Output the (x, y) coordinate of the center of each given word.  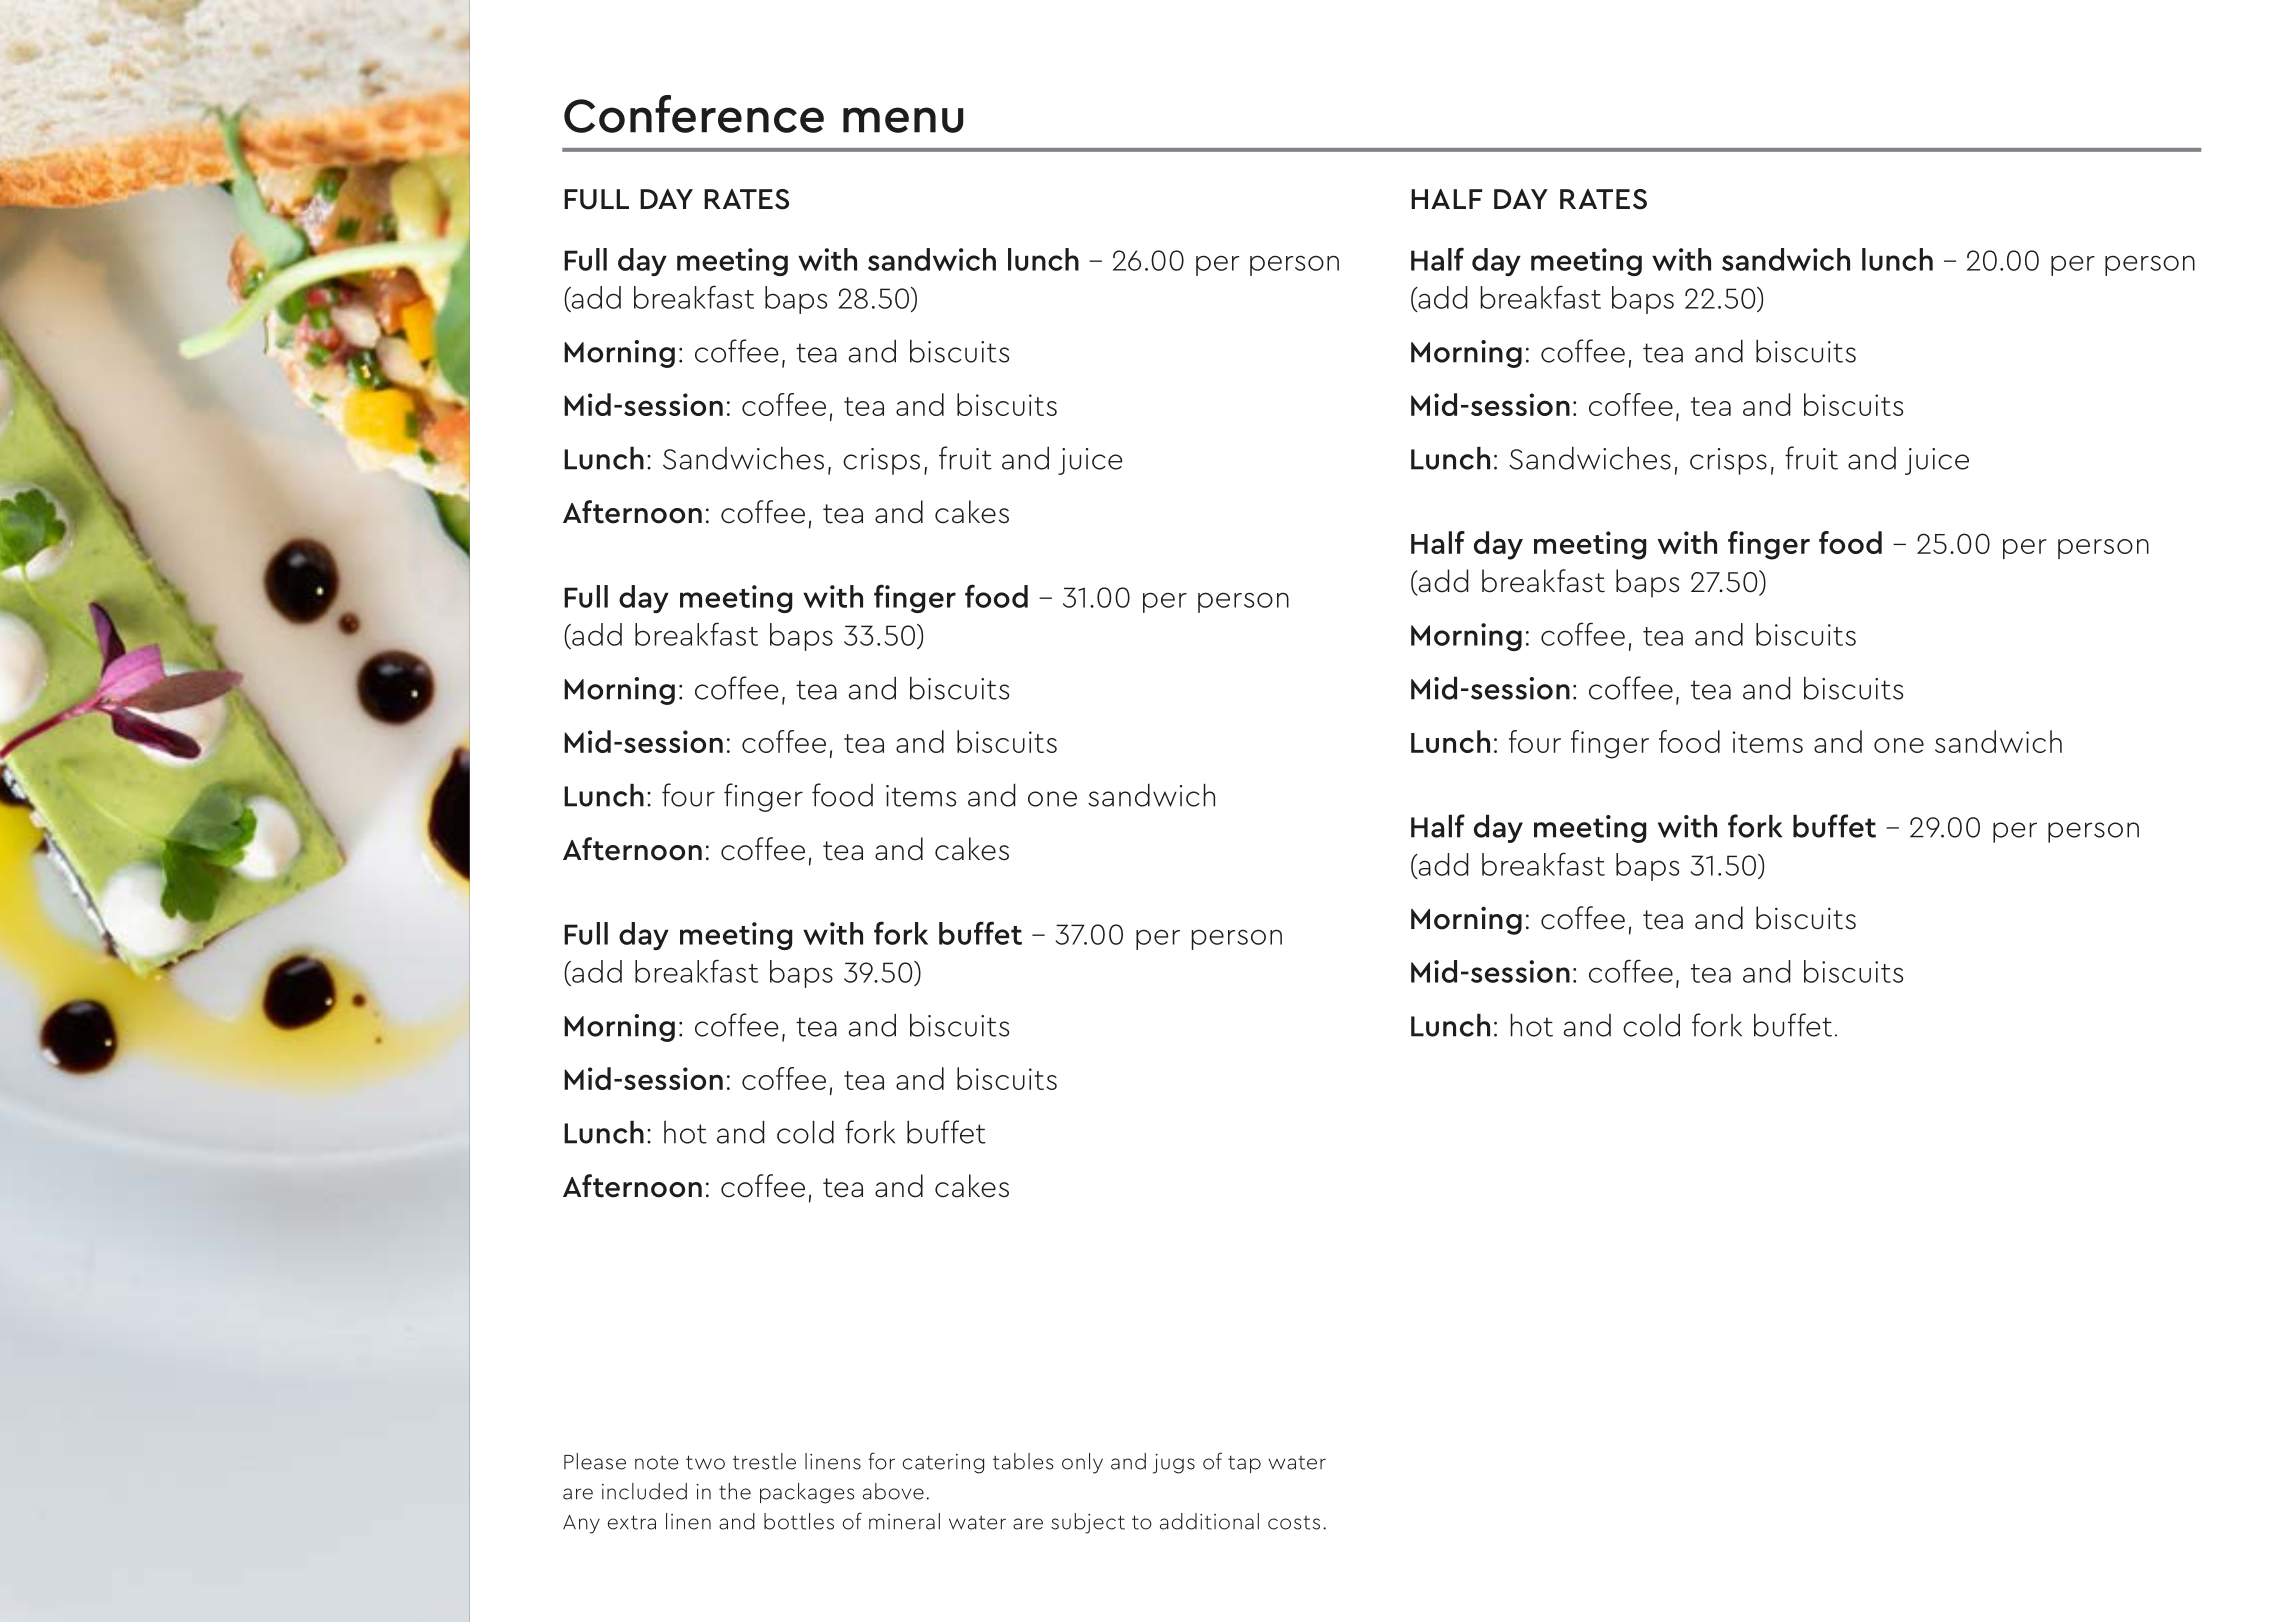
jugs (1174, 1464)
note (657, 1463)
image (300, 814)
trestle (764, 1461)
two (705, 1462)
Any (581, 1524)
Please (595, 1461)
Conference (694, 114)
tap (1244, 1464)
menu (903, 120)
